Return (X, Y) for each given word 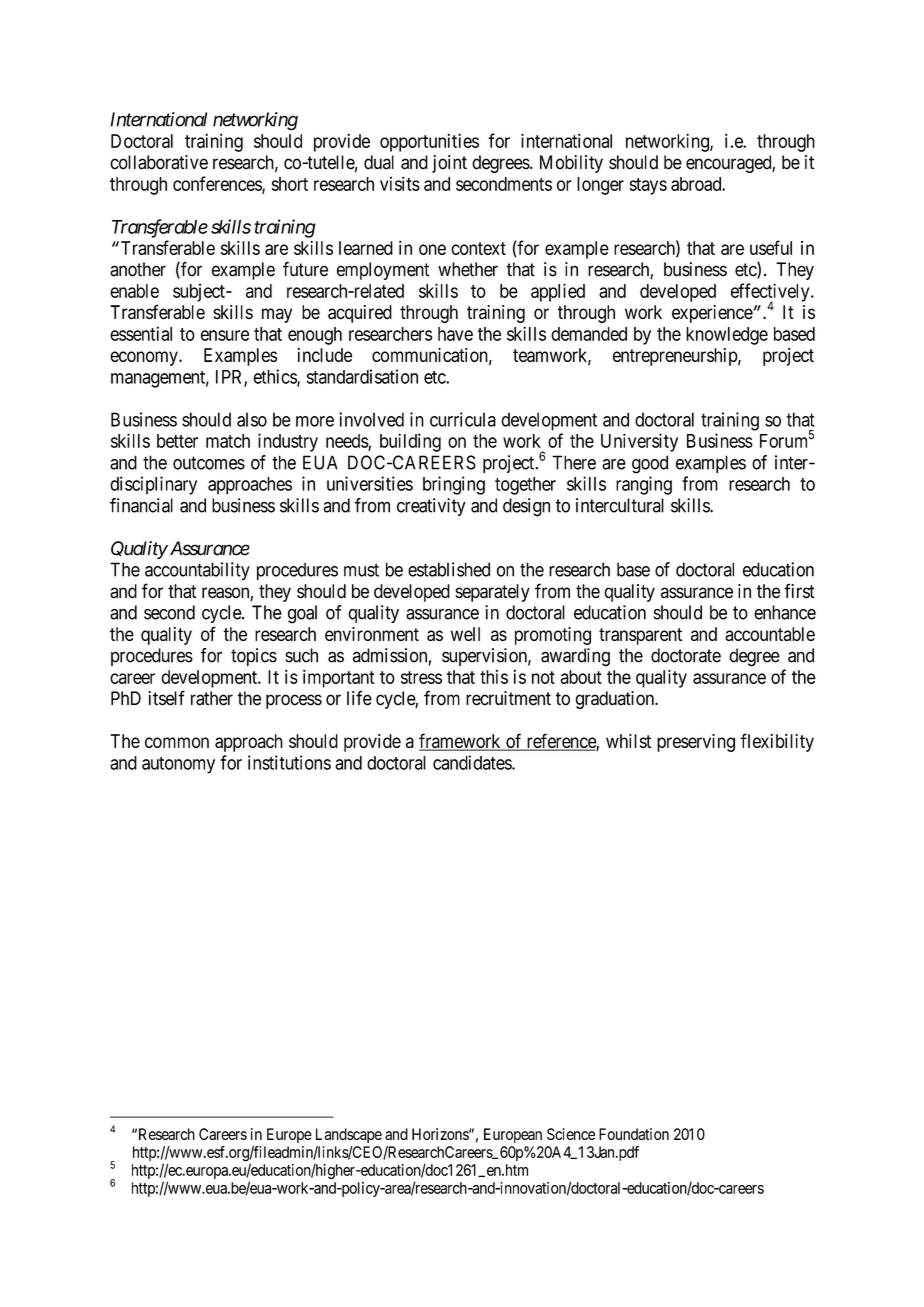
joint (449, 164)
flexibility (777, 742)
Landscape (349, 1135)
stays (648, 186)
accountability (197, 571)
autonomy (178, 765)
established (449, 569)
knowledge (727, 336)
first (799, 591)
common (177, 742)
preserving (696, 743)
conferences (218, 184)
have (455, 334)
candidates (473, 762)
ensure (225, 335)
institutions (289, 762)
